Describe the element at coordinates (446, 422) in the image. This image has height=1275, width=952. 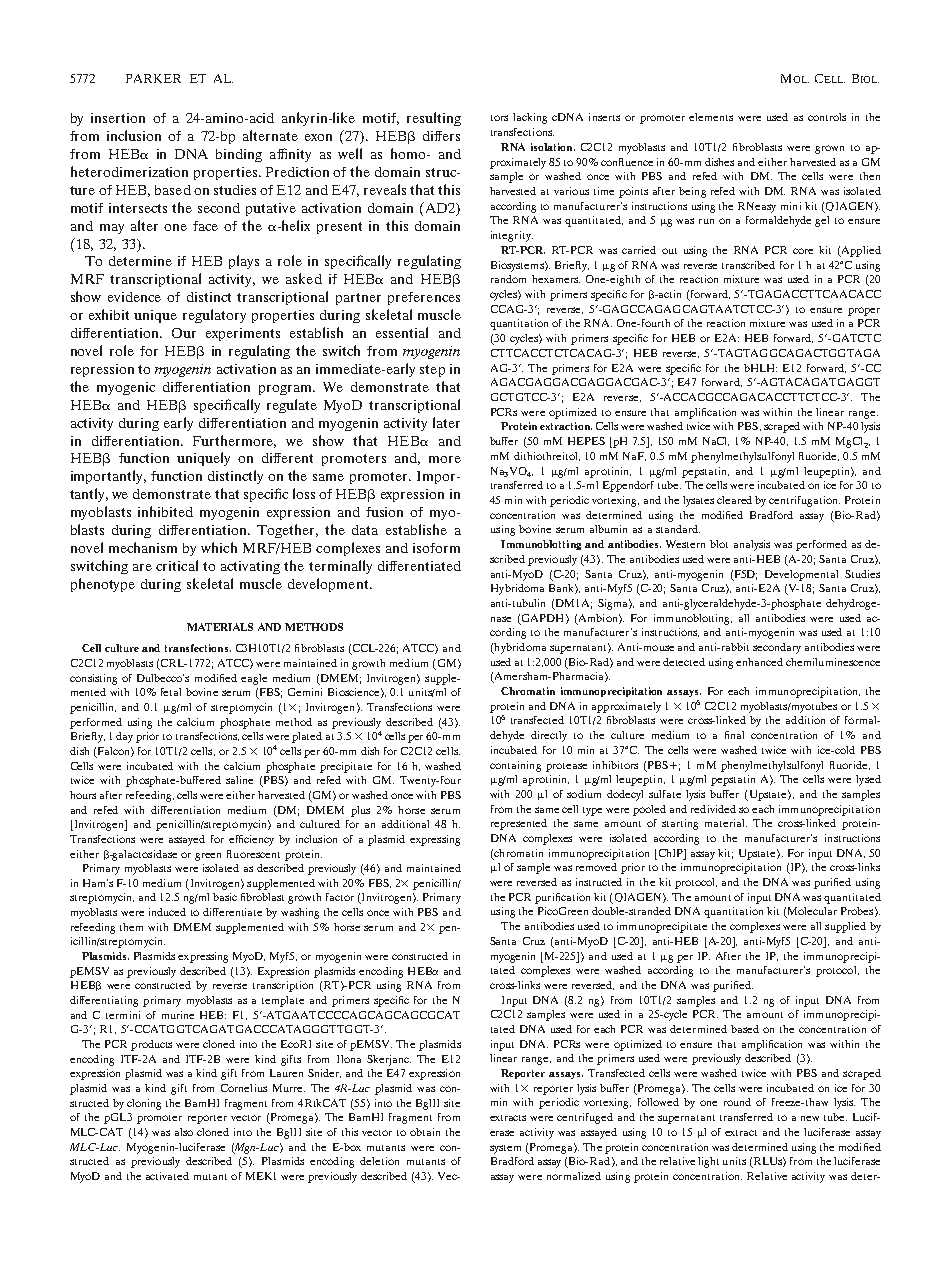
I see `later` at that location.
